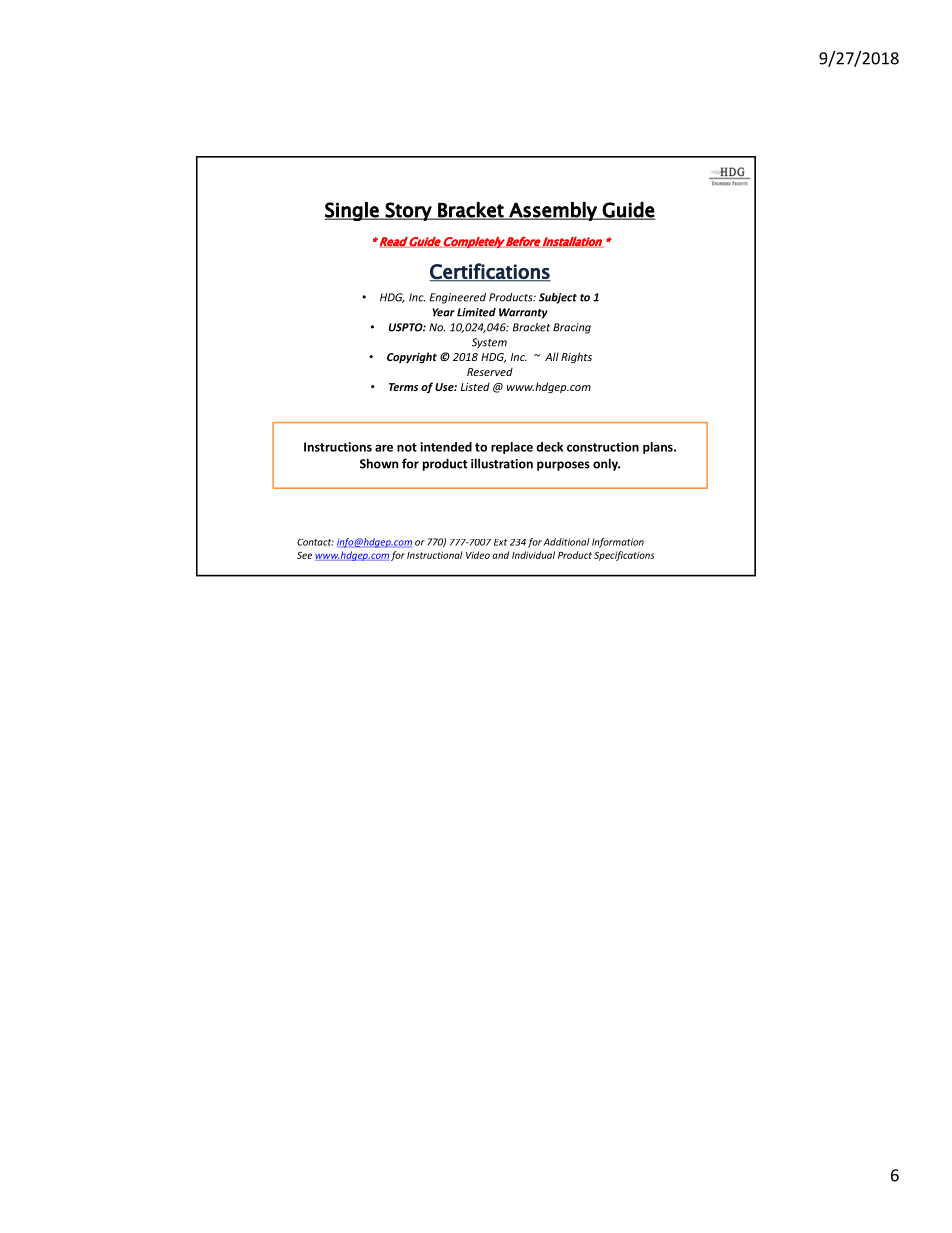  What do you see at coordinates (353, 211) in the screenshot?
I see `Single` at bounding box center [353, 211].
